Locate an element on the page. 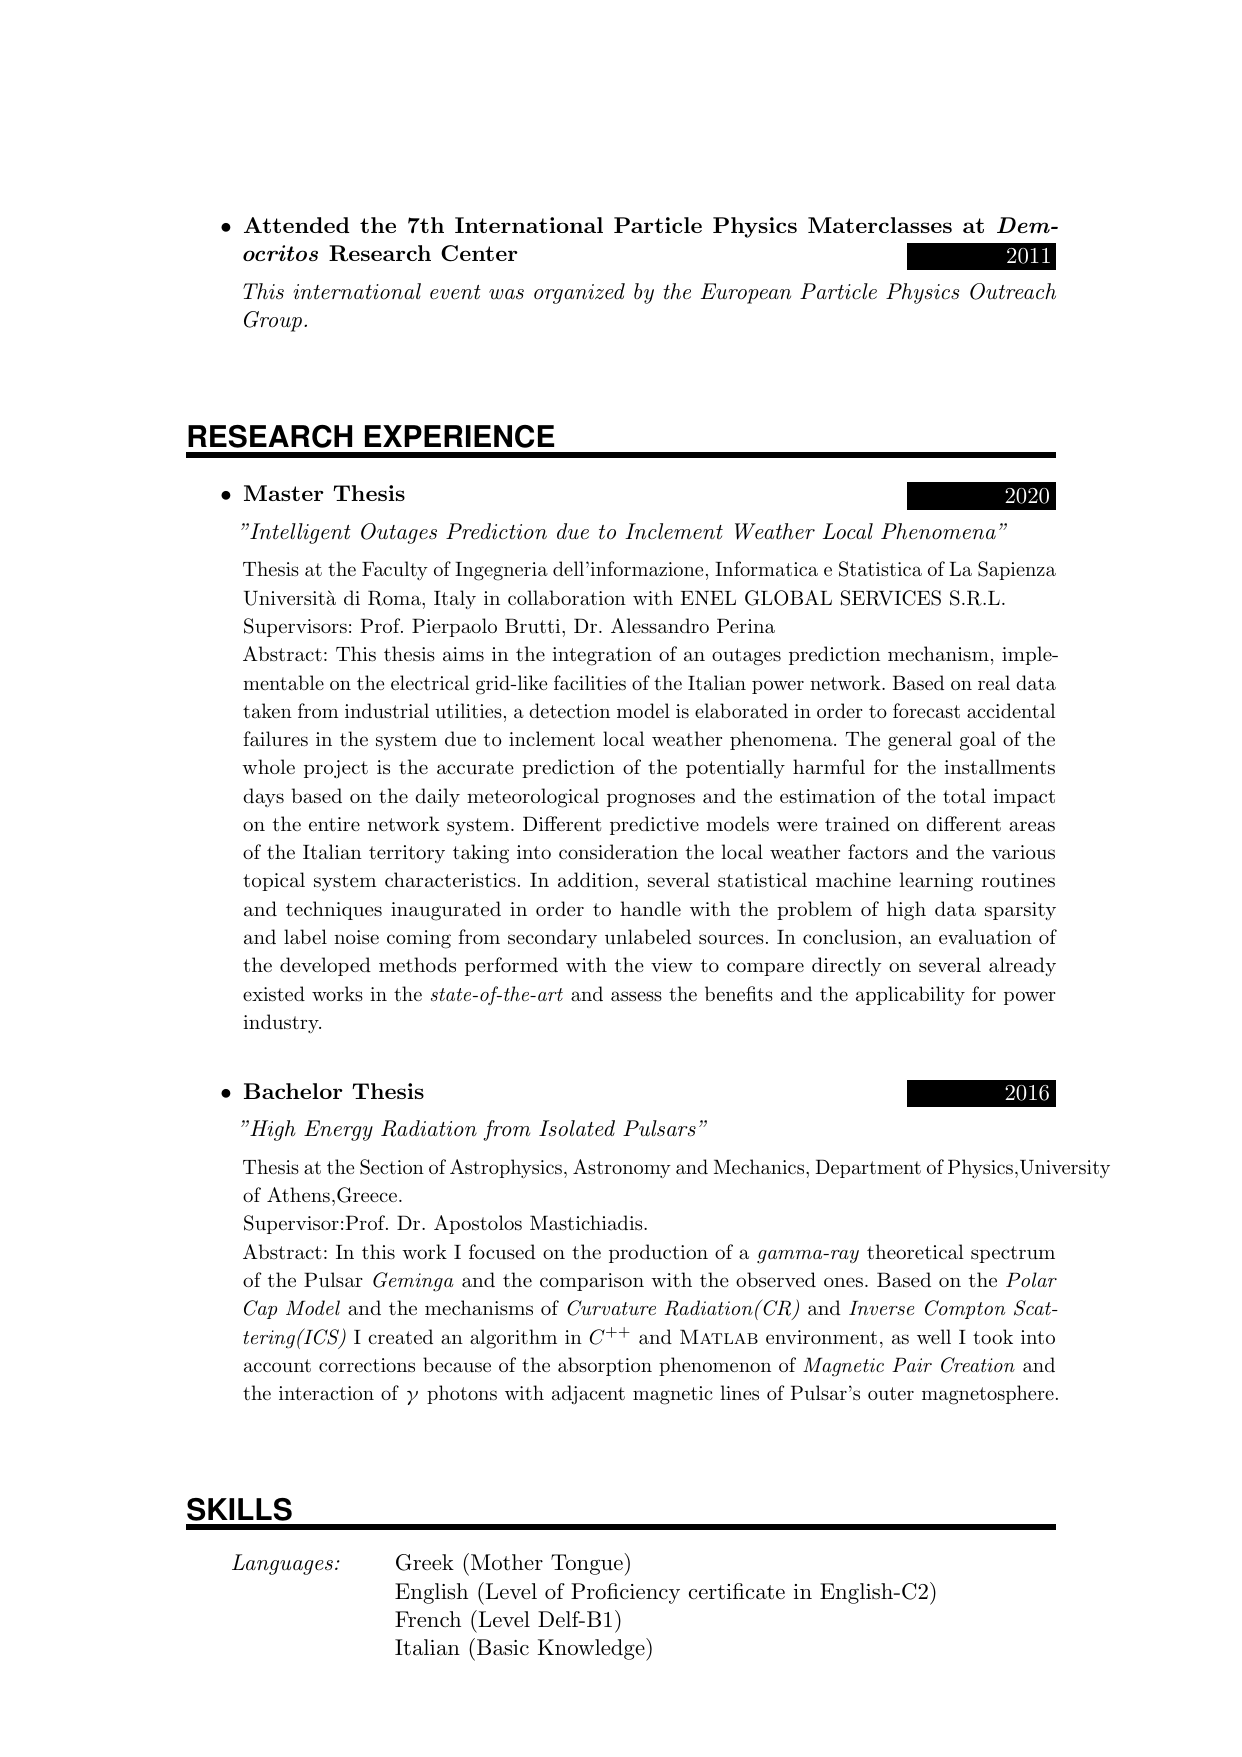 Image resolution: width=1242 pixels, height=1757 pixels. Outreach is located at coordinates (1013, 291).
